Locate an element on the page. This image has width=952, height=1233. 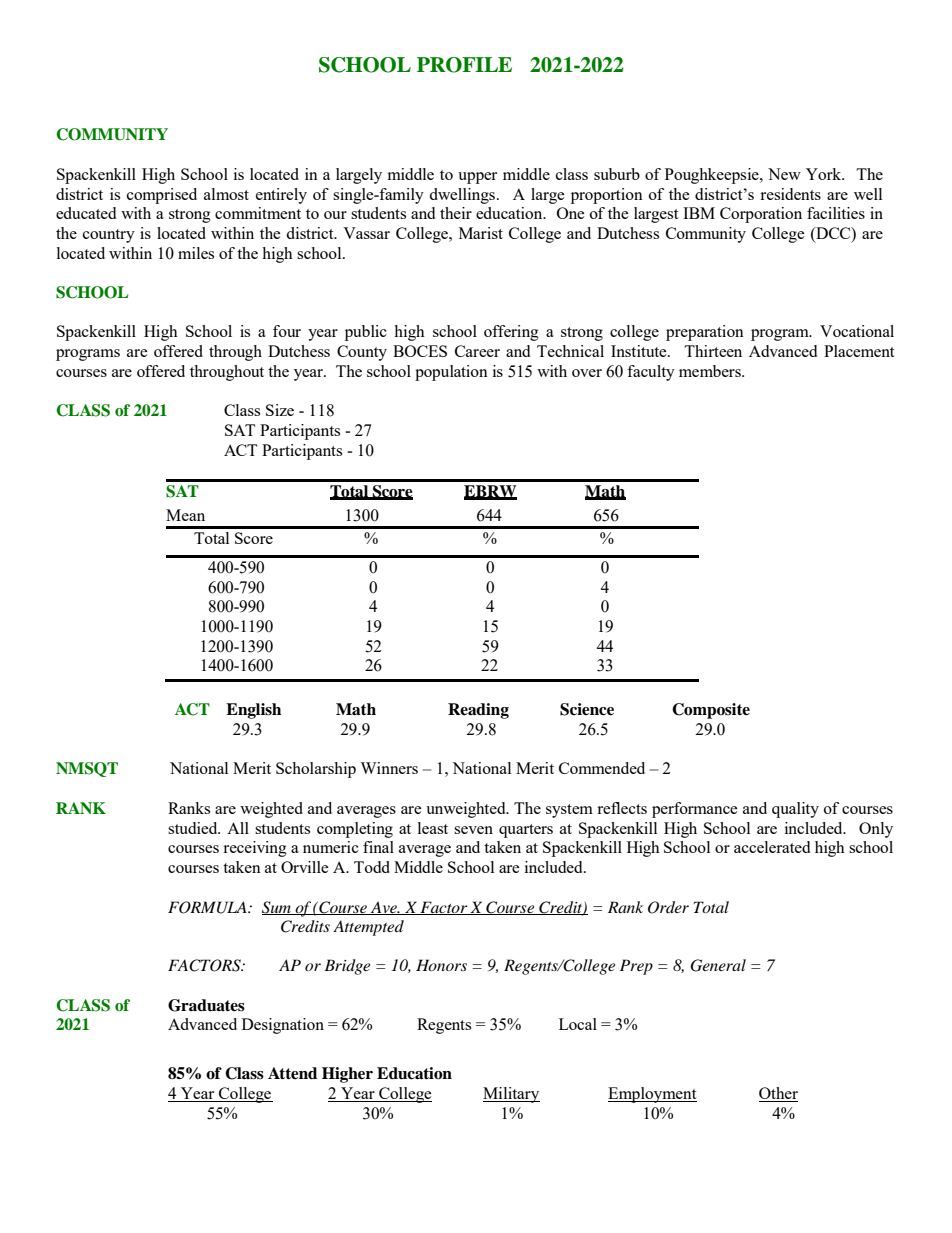
Composite is located at coordinates (711, 711).
